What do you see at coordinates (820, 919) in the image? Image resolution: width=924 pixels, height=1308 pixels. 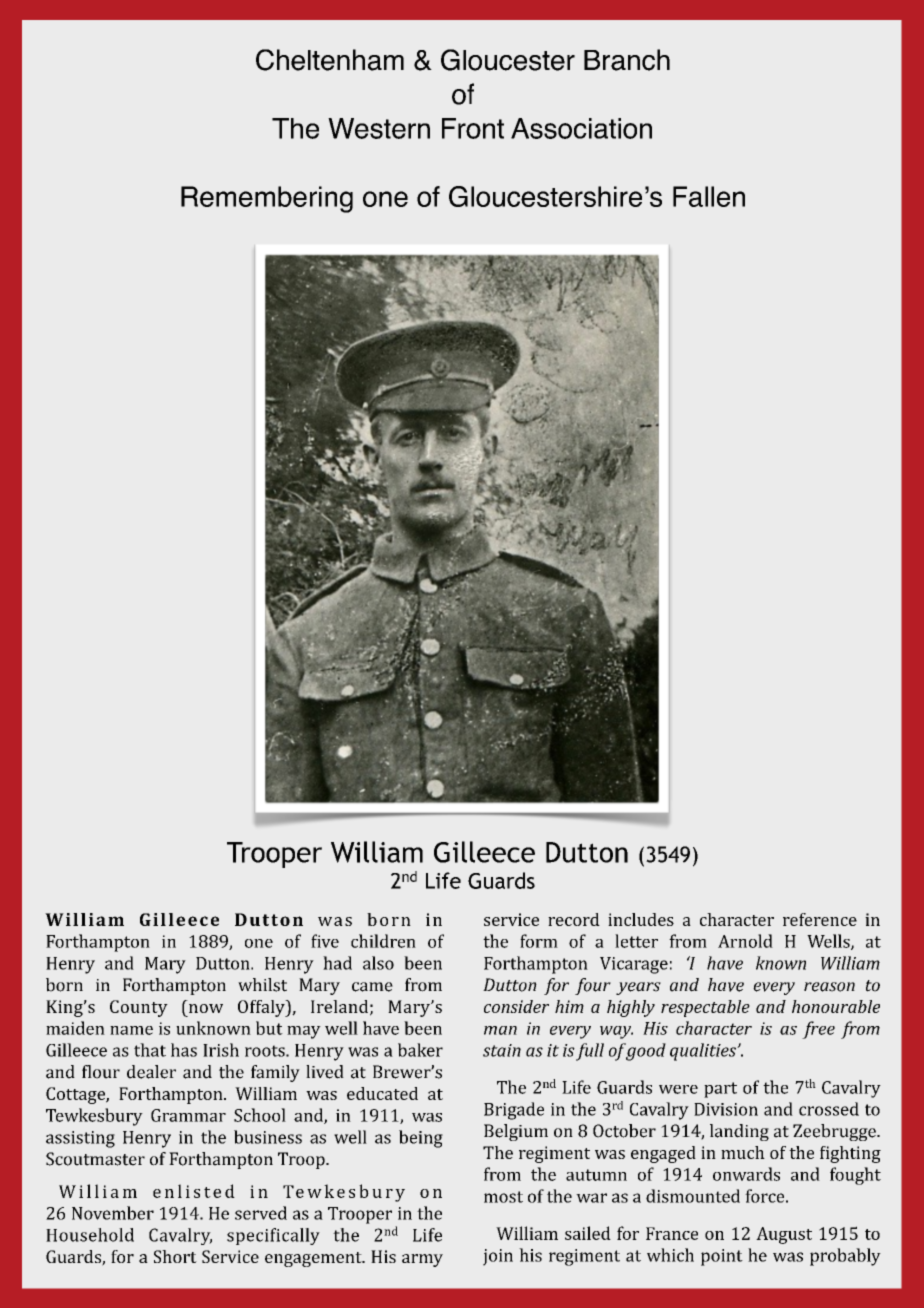 I see `reference` at bounding box center [820, 919].
